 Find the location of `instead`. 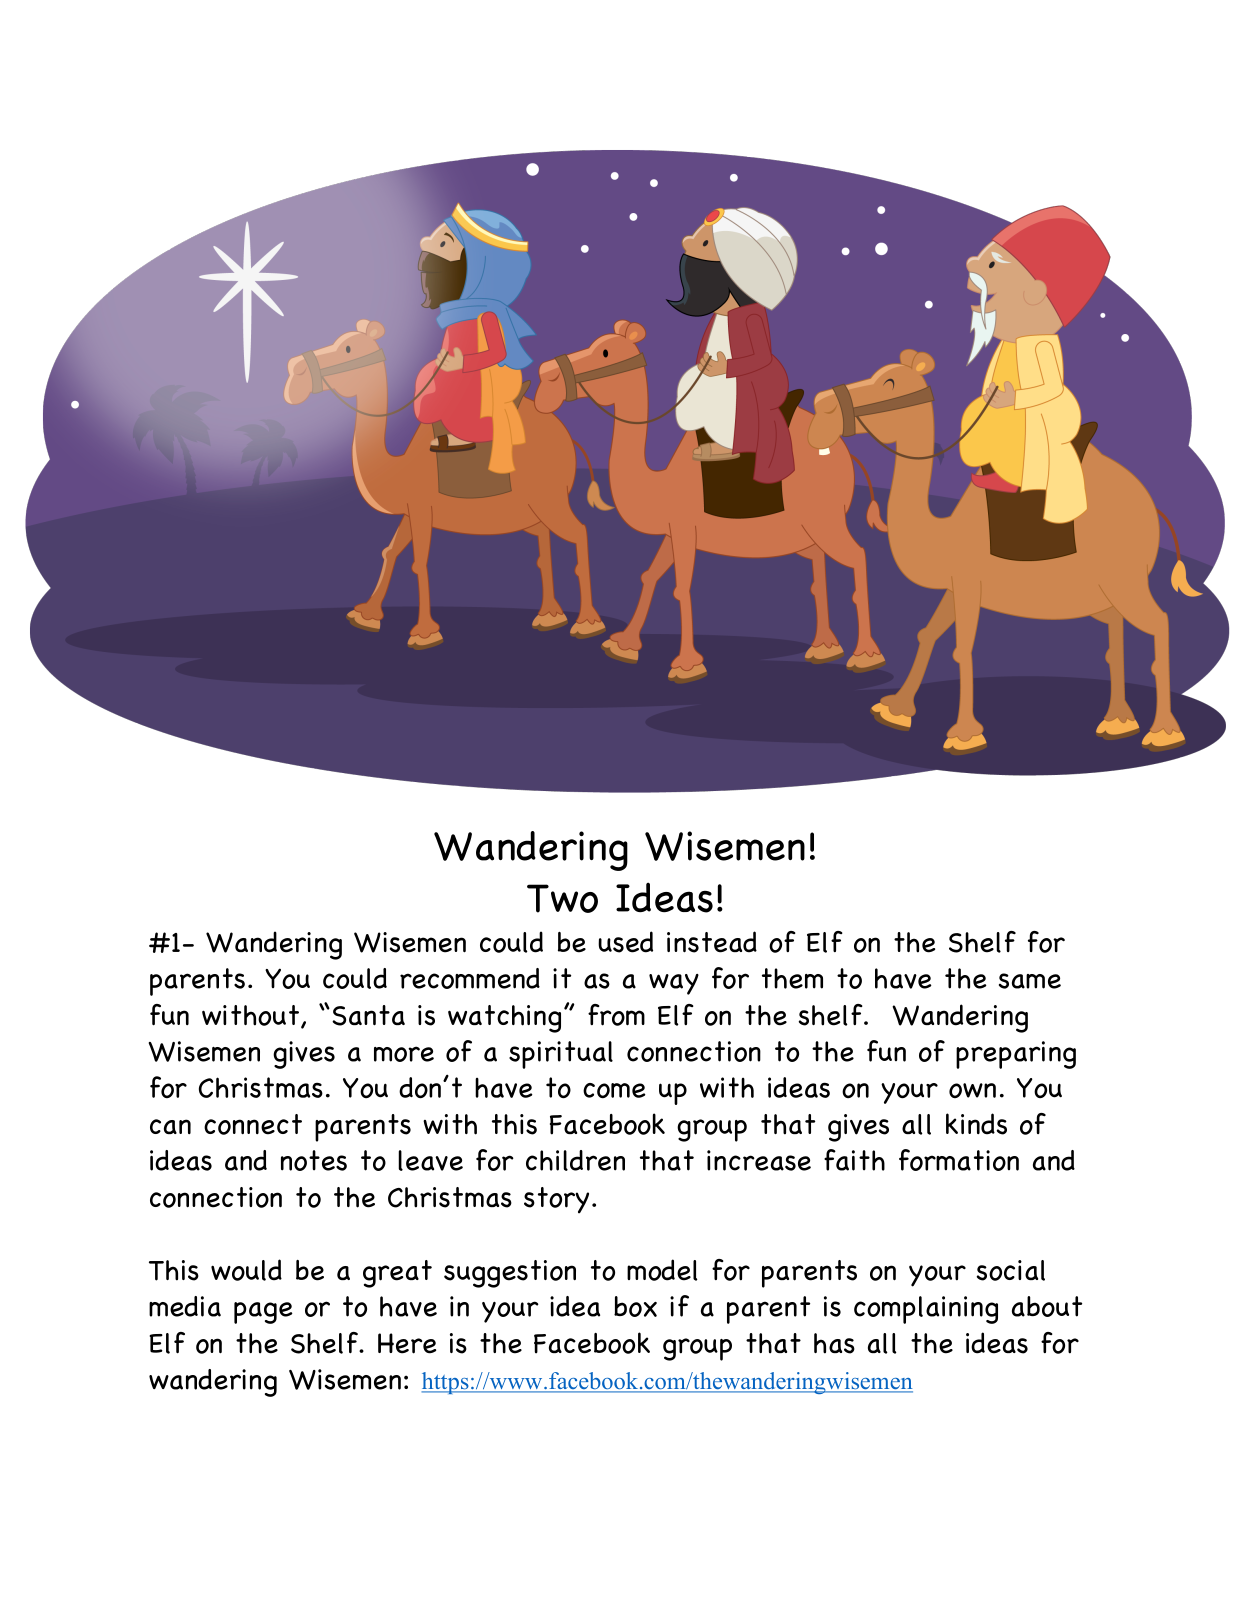

instead is located at coordinates (712, 942).
